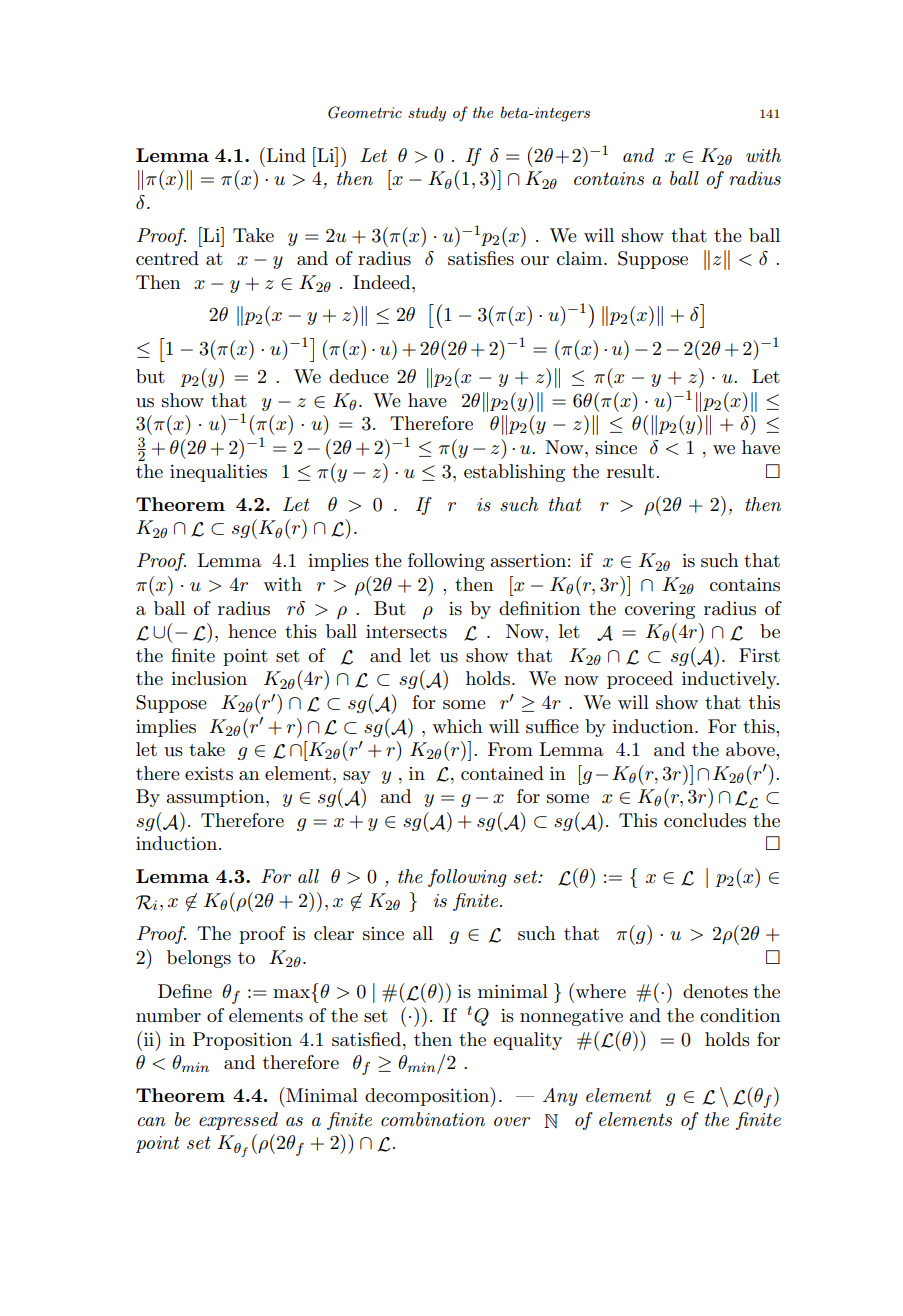  What do you see at coordinates (705, 820) in the page?
I see `concludes` at bounding box center [705, 820].
